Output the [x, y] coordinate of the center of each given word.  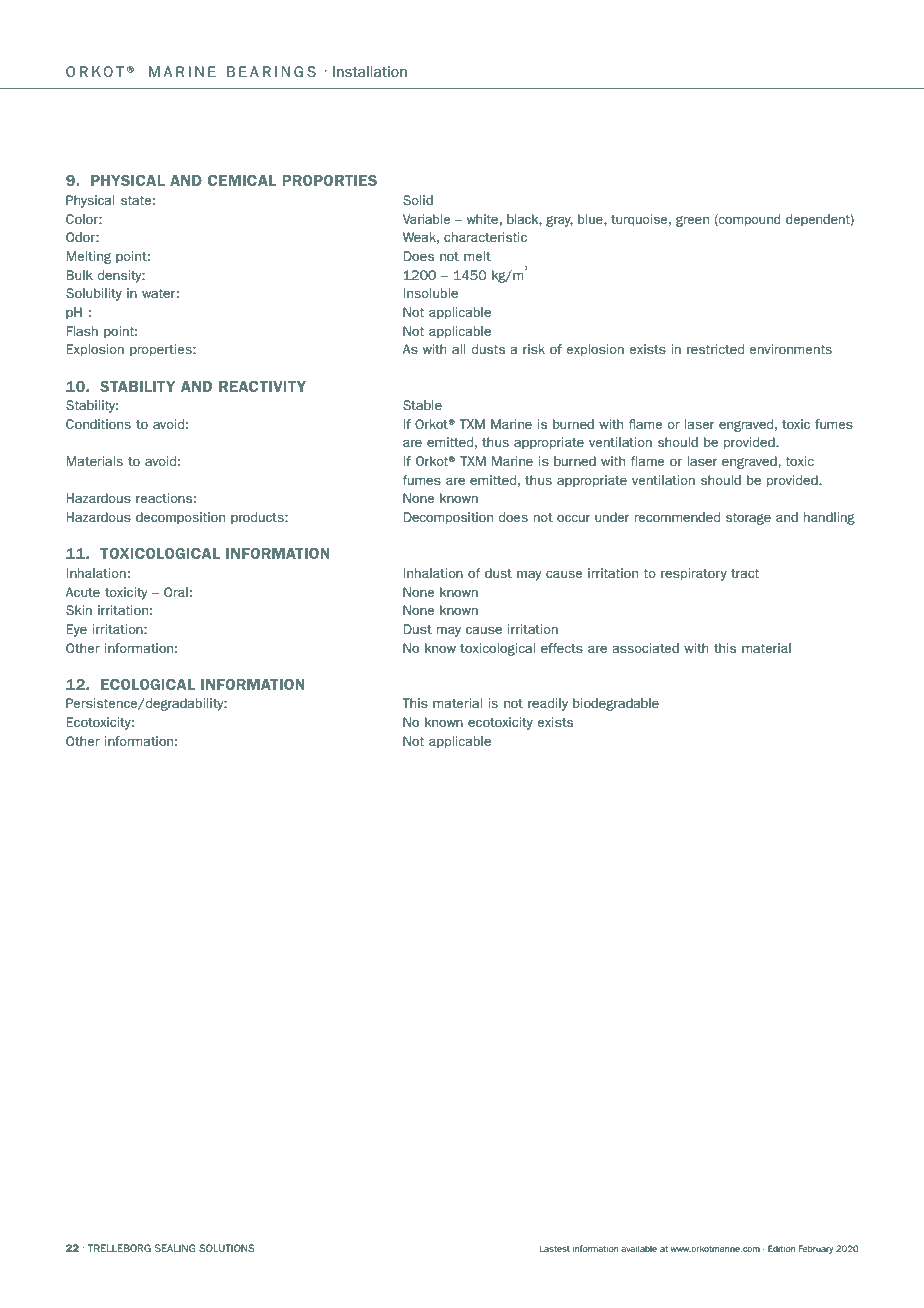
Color [83, 219]
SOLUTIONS [227, 1248]
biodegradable [616, 704]
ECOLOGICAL [148, 684]
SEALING [175, 1248]
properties [162, 350]
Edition [781, 1248]
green [692, 221]
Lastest [555, 1248]
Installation [370, 71]
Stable [422, 405]
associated [646, 648]
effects [562, 648]
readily [548, 704]
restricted [715, 349]
